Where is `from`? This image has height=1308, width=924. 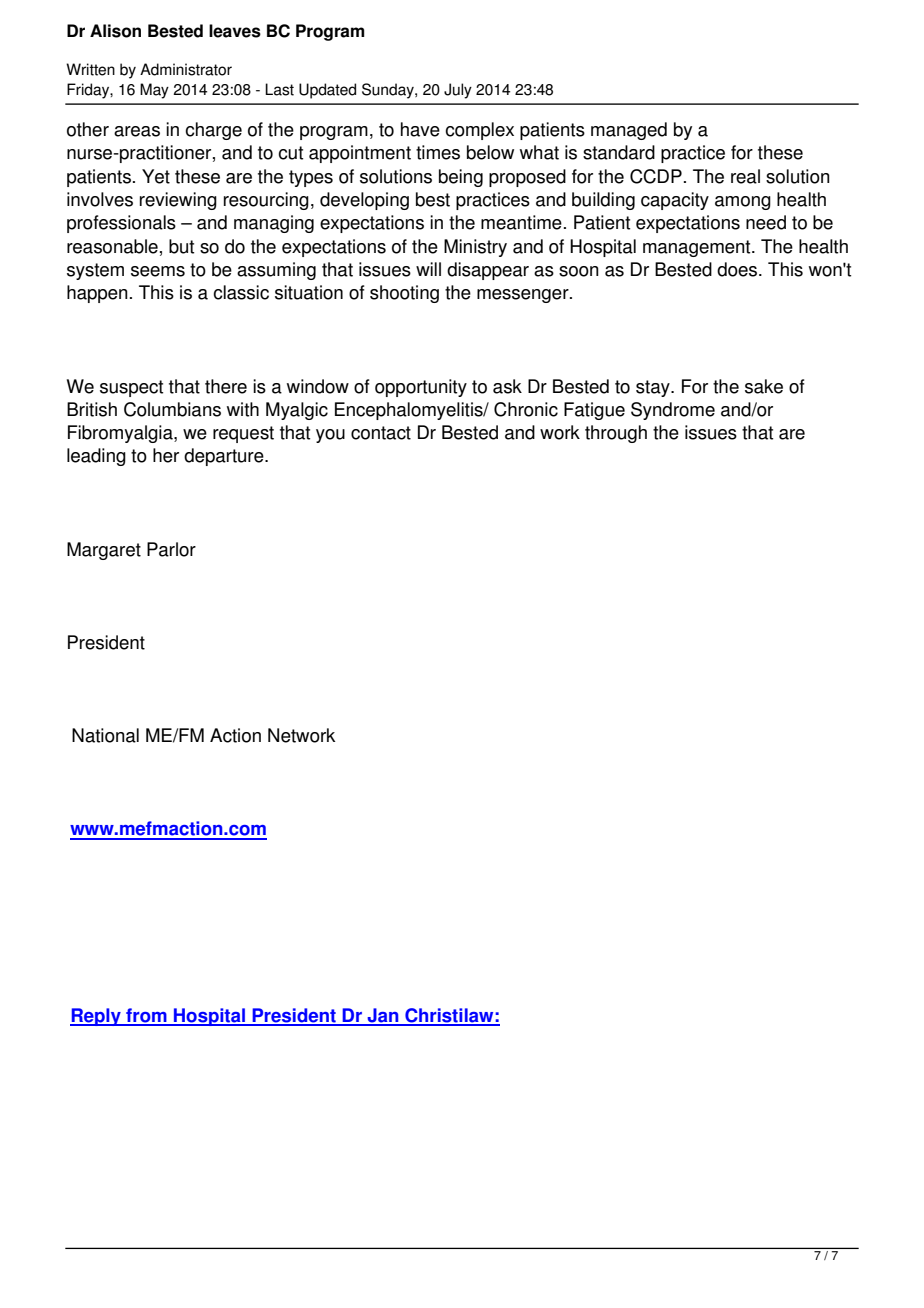 from is located at coordinates (146, 1016).
